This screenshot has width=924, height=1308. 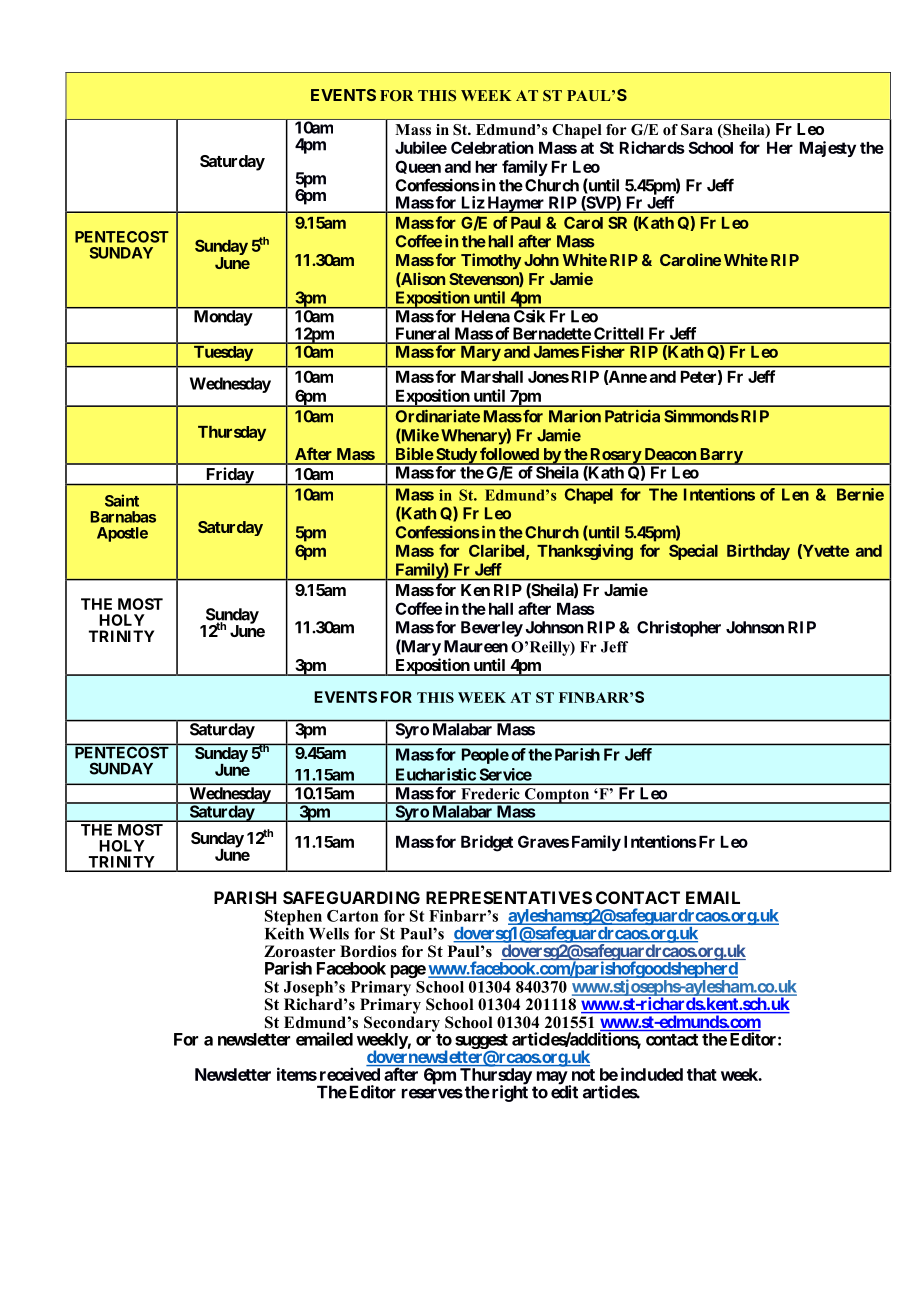 I want to click on Marion, so click(x=575, y=416).
